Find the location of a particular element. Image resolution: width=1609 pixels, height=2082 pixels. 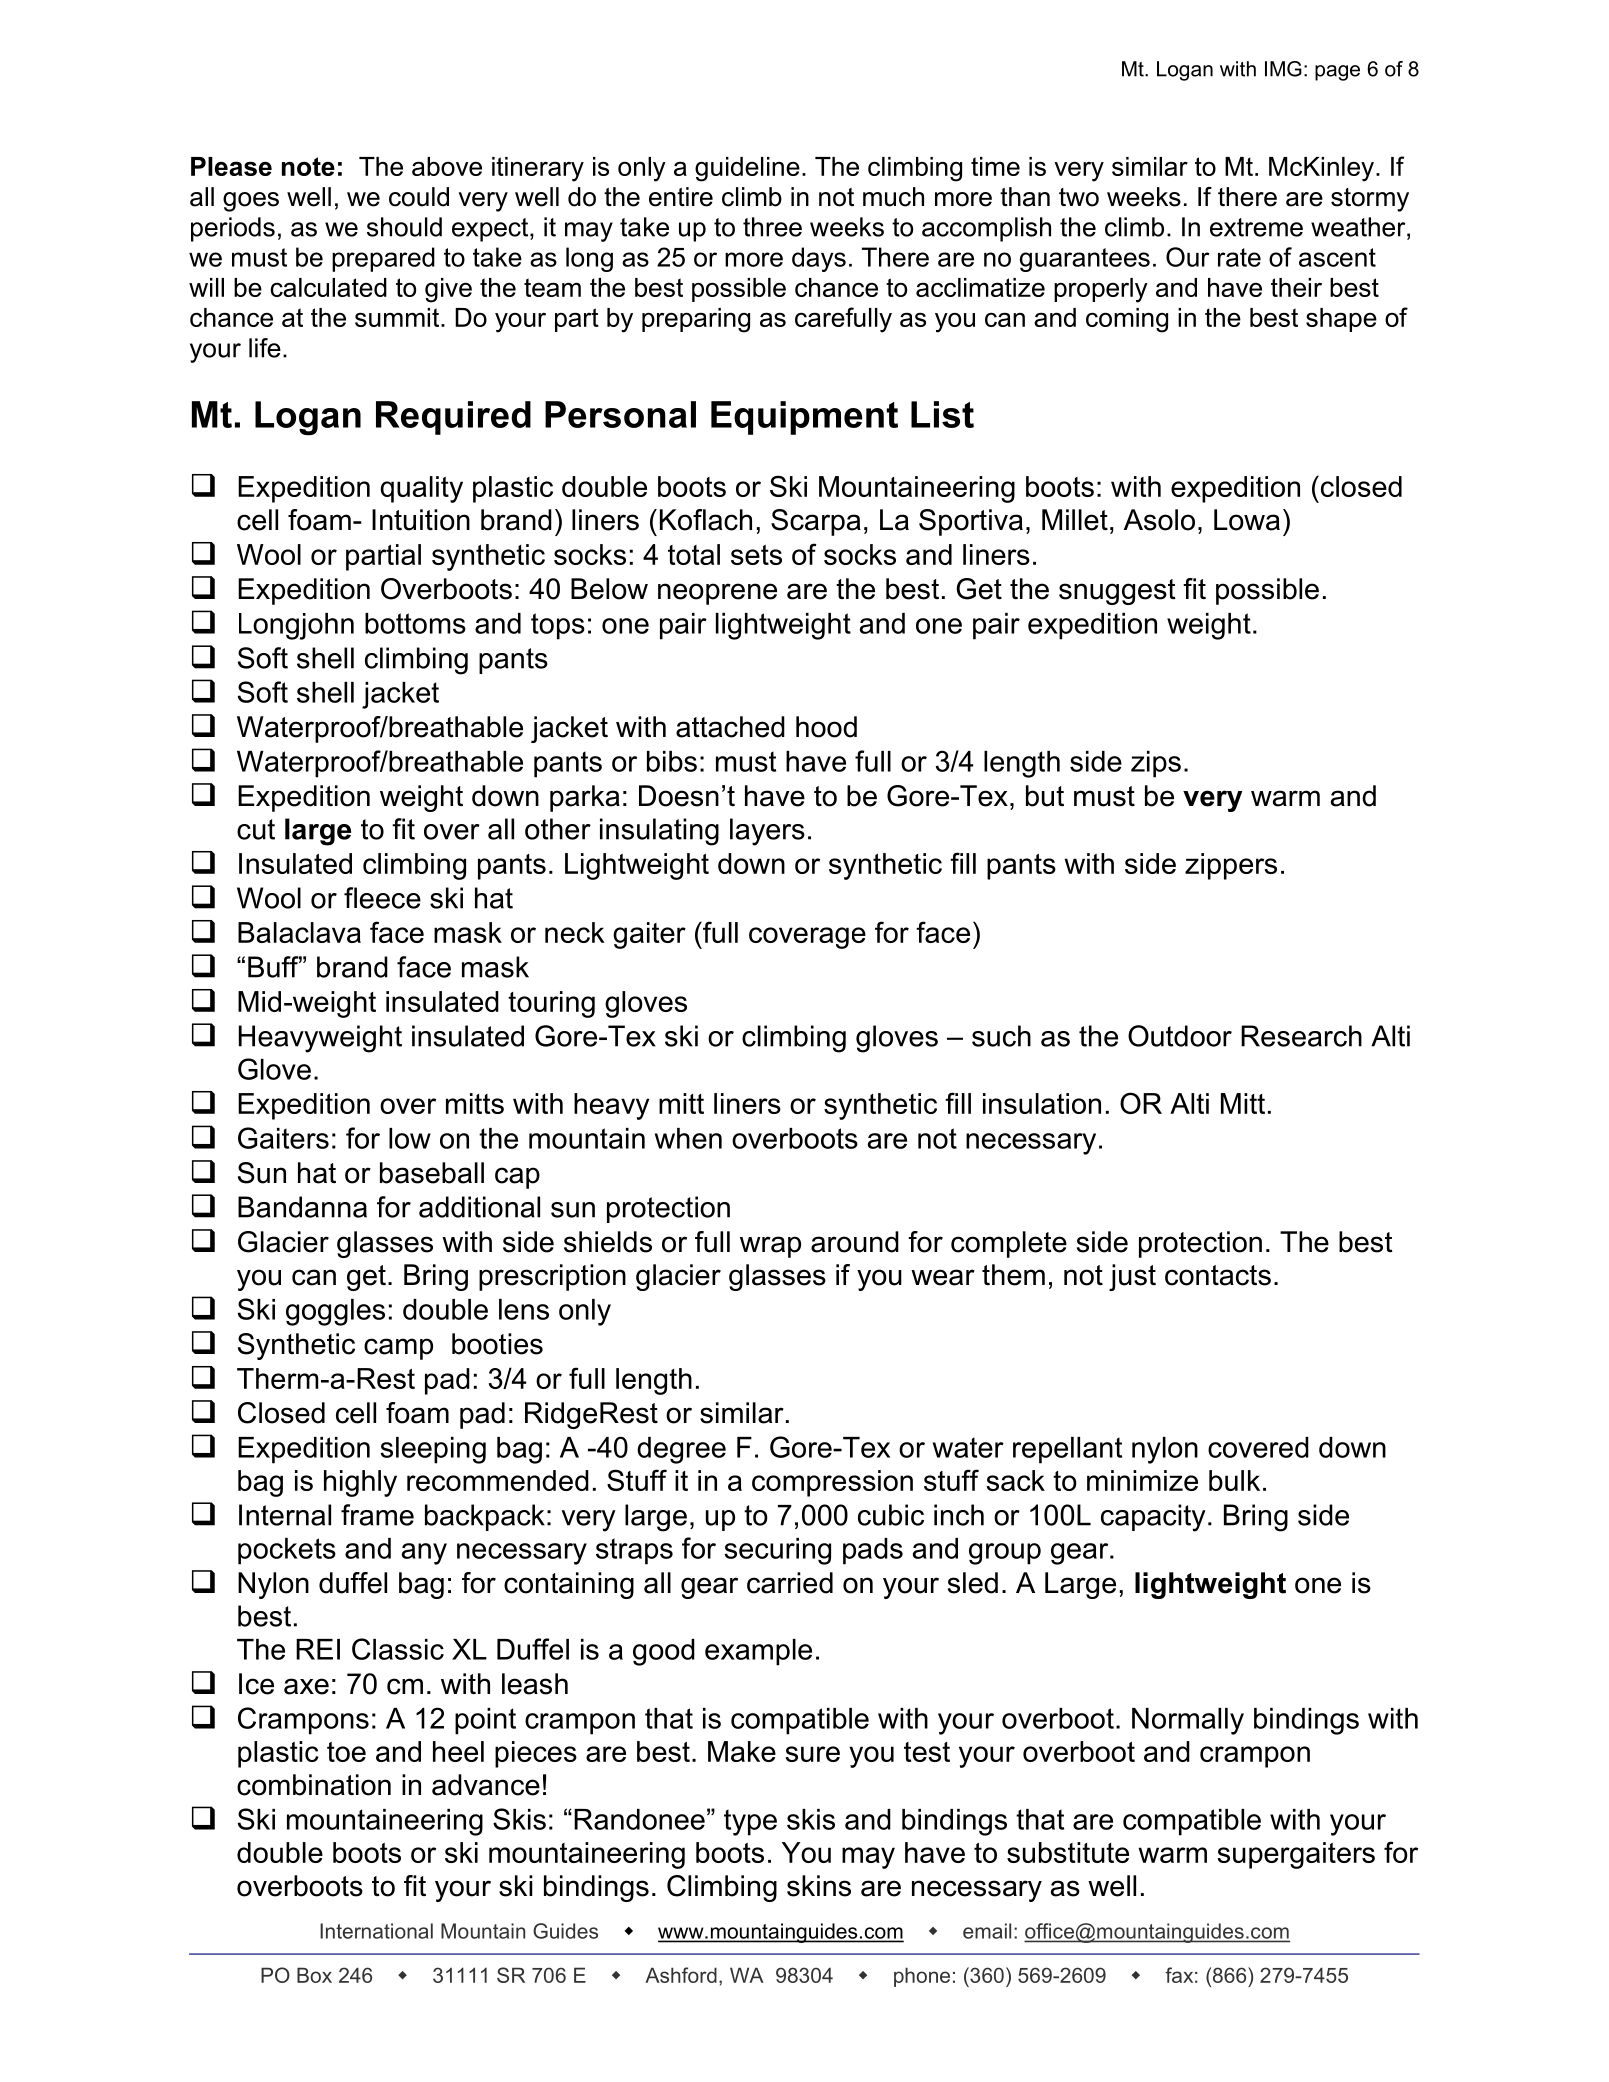

when is located at coordinates (688, 1138).
